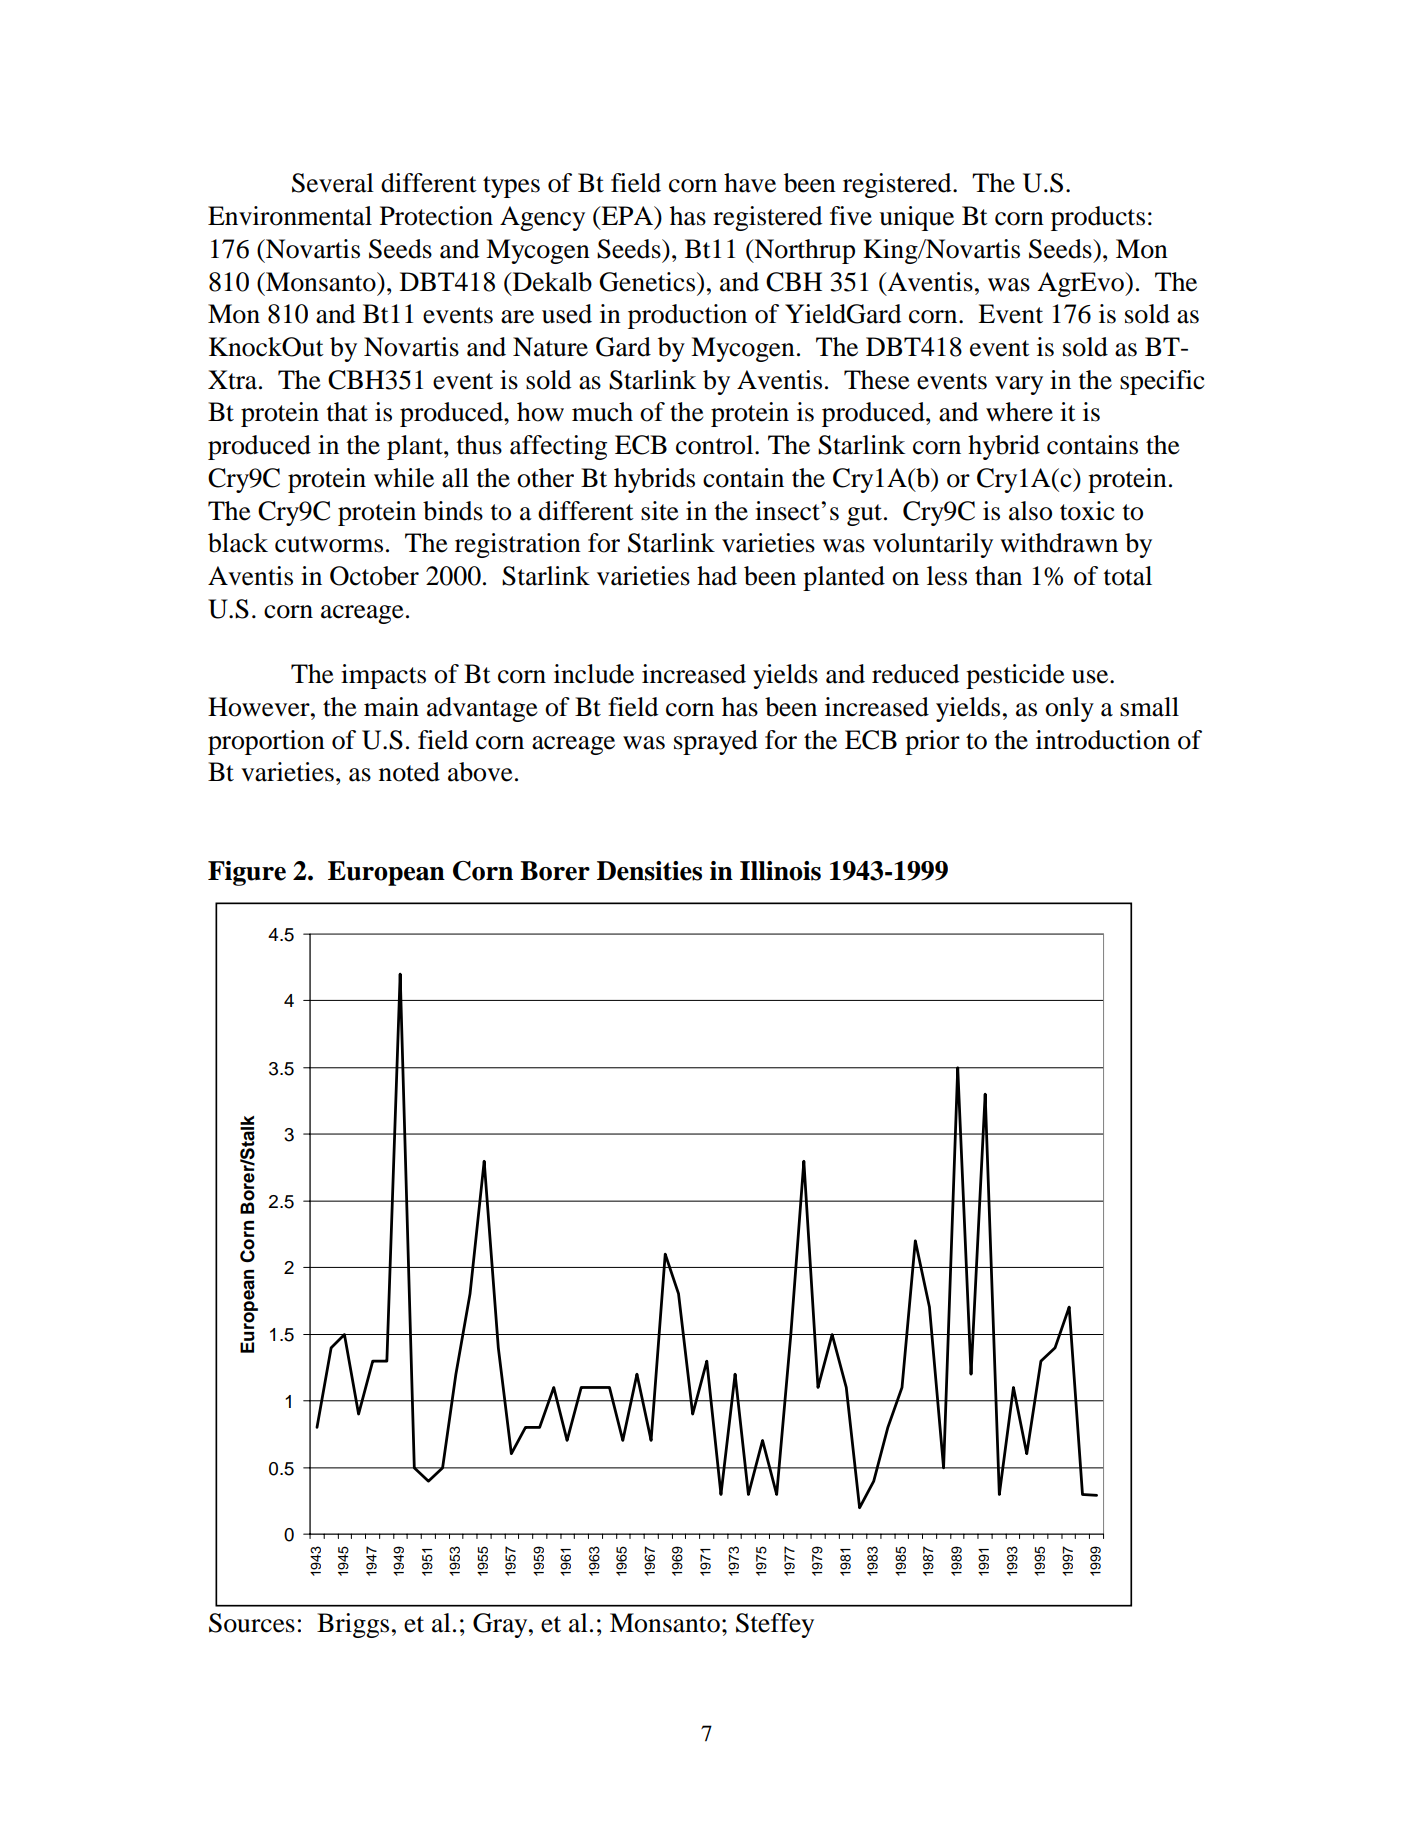 The width and height of the image is (1414, 1830). I want to click on prior, so click(932, 742).
